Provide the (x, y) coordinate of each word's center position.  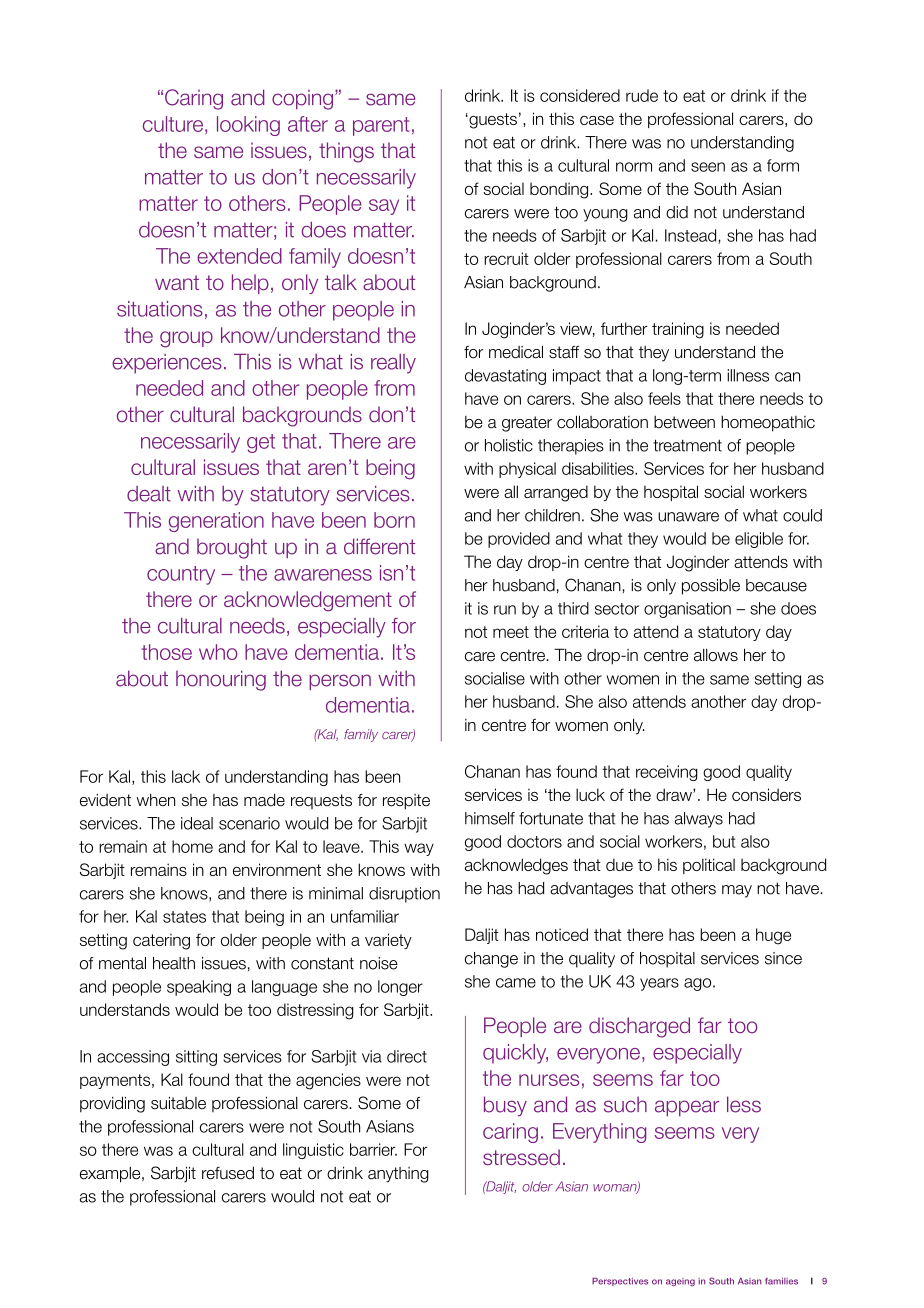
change (491, 960)
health (174, 963)
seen (708, 167)
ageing (680, 1282)
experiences (167, 364)
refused (228, 1173)
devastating (505, 377)
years (659, 984)
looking (248, 126)
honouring (221, 680)
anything (398, 1175)
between (684, 422)
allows (716, 655)
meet (511, 632)
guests (492, 121)
